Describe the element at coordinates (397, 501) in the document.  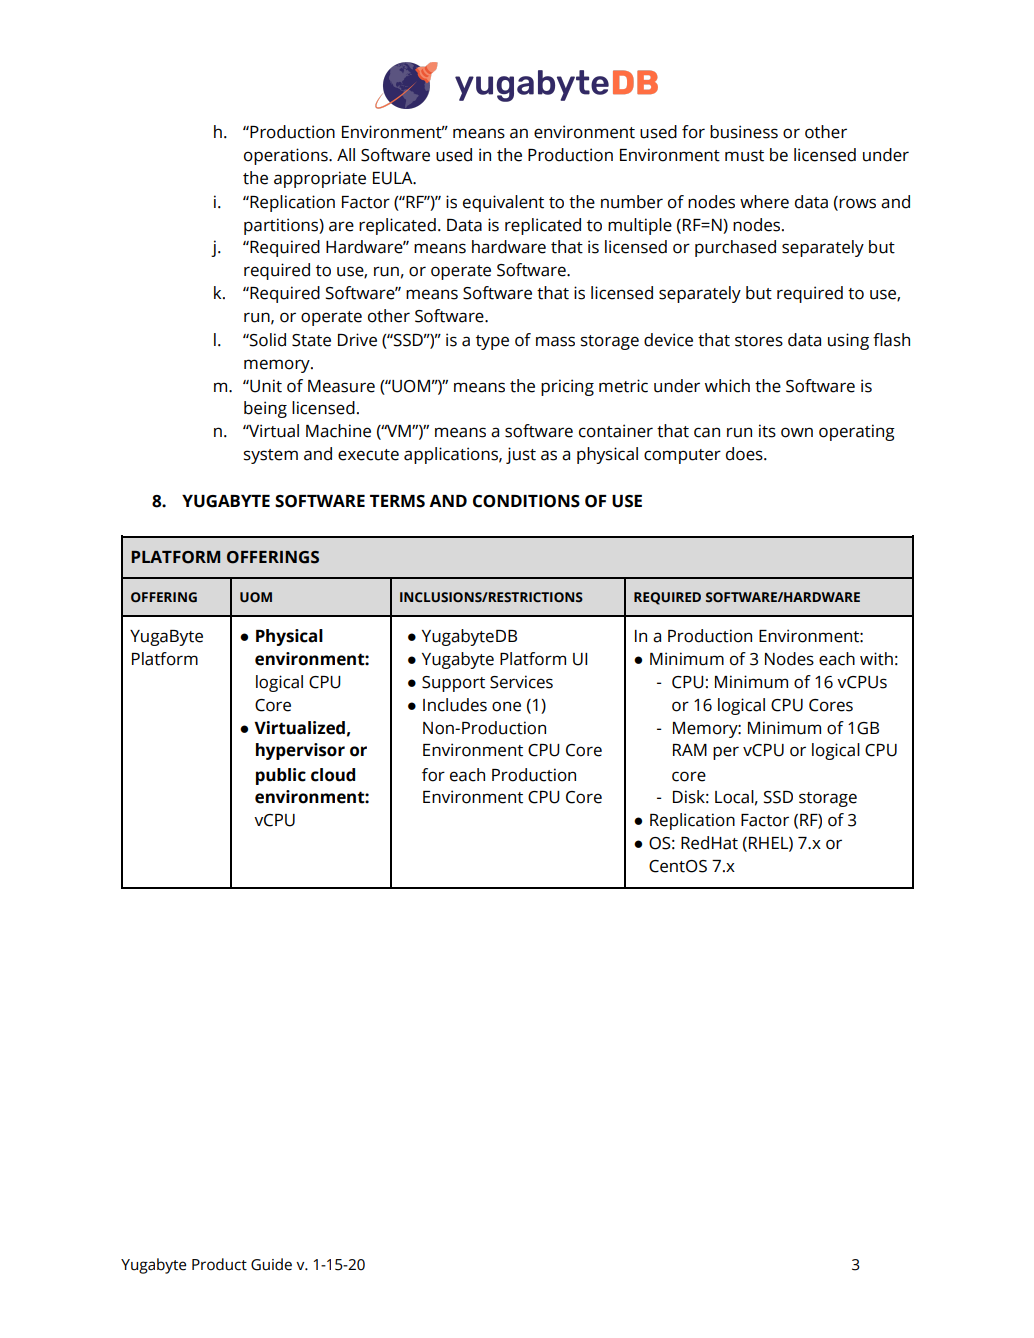
I see `TERMS` at that location.
